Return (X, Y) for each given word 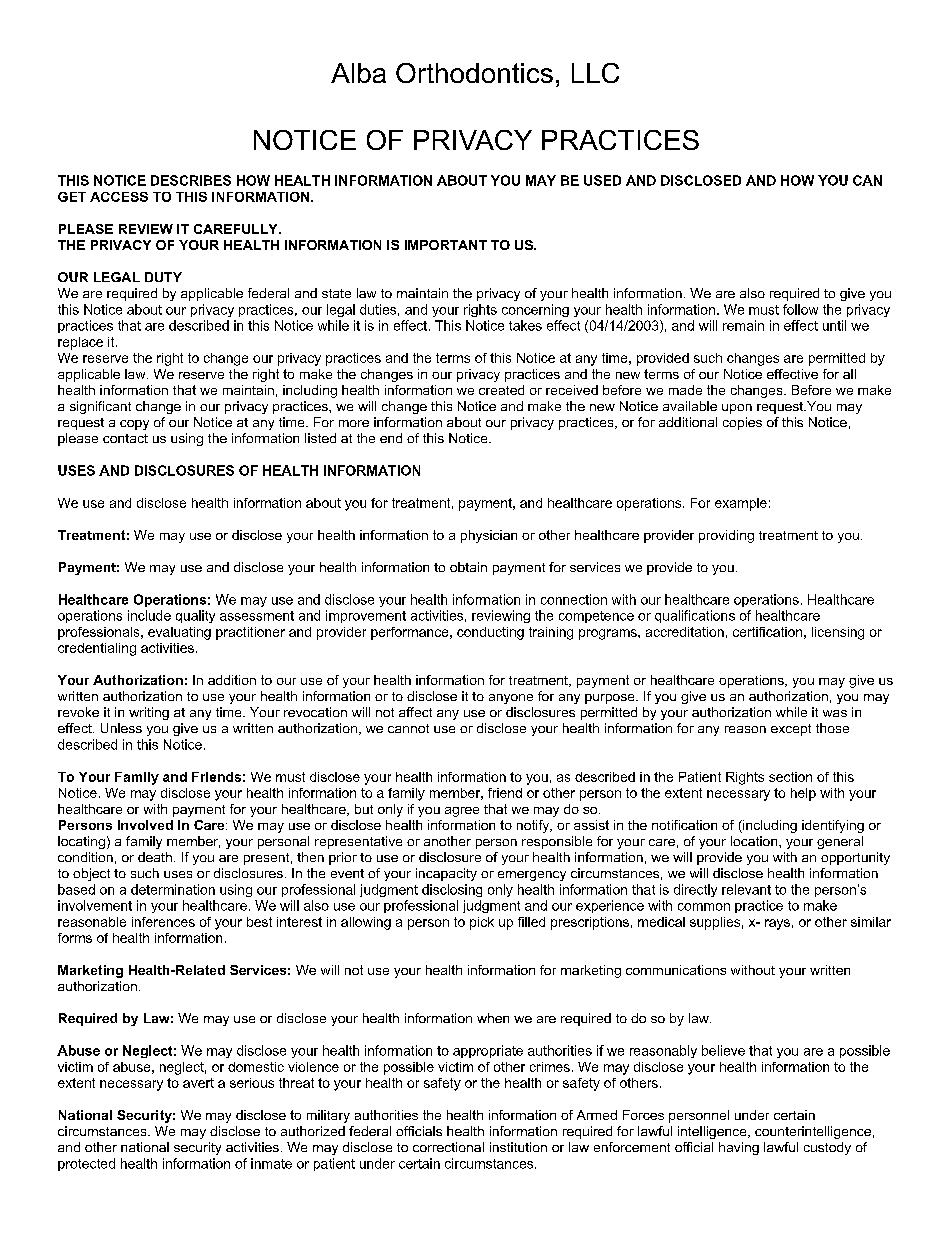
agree (462, 812)
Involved (145, 825)
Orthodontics (474, 73)
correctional (448, 1147)
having (739, 1148)
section (790, 777)
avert (198, 1083)
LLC (595, 73)
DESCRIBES (191, 180)
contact (125, 438)
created (501, 390)
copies (742, 423)
